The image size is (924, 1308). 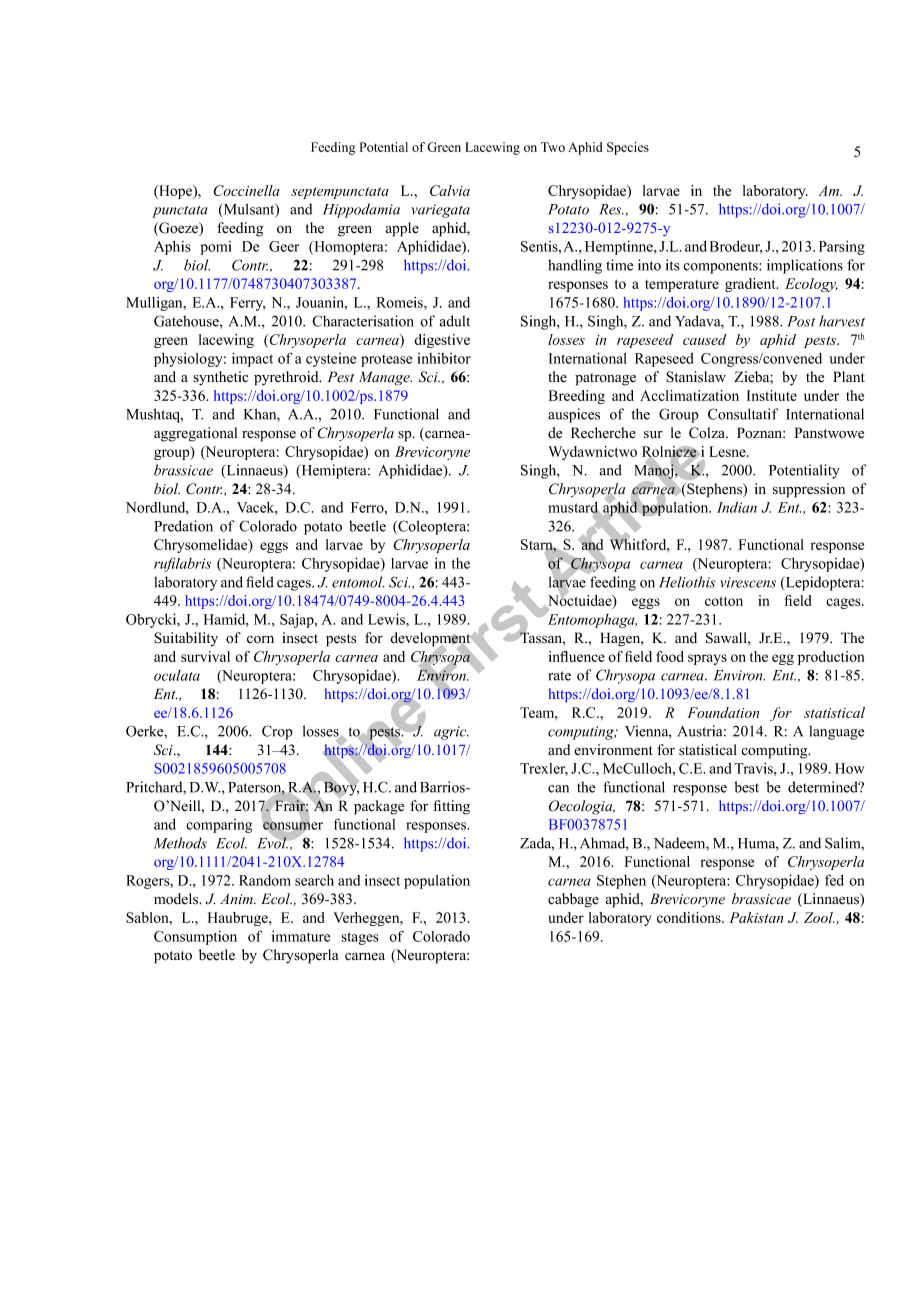 I want to click on stages, so click(x=360, y=938).
